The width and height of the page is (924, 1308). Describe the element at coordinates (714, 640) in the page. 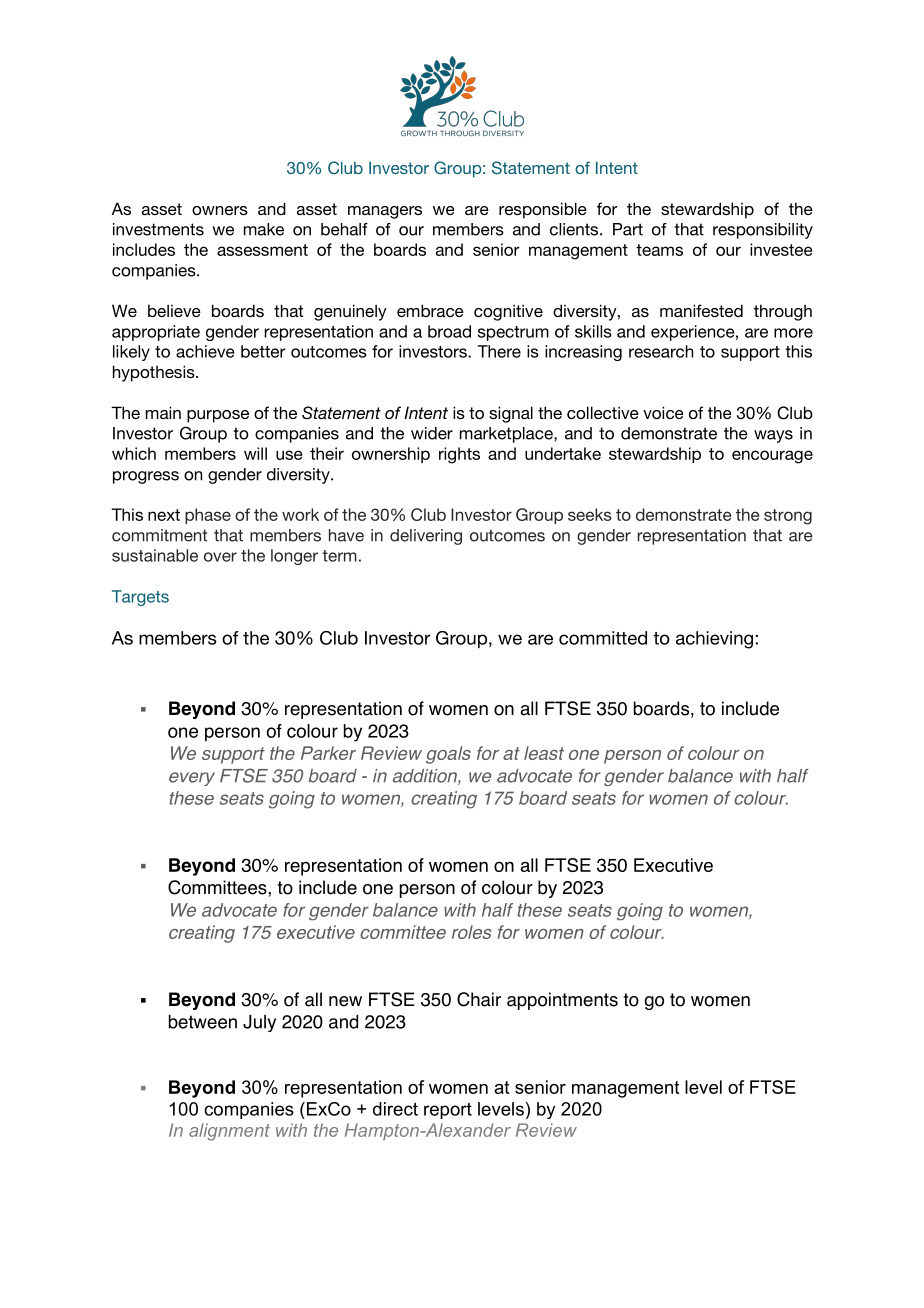

I see `achieving` at that location.
